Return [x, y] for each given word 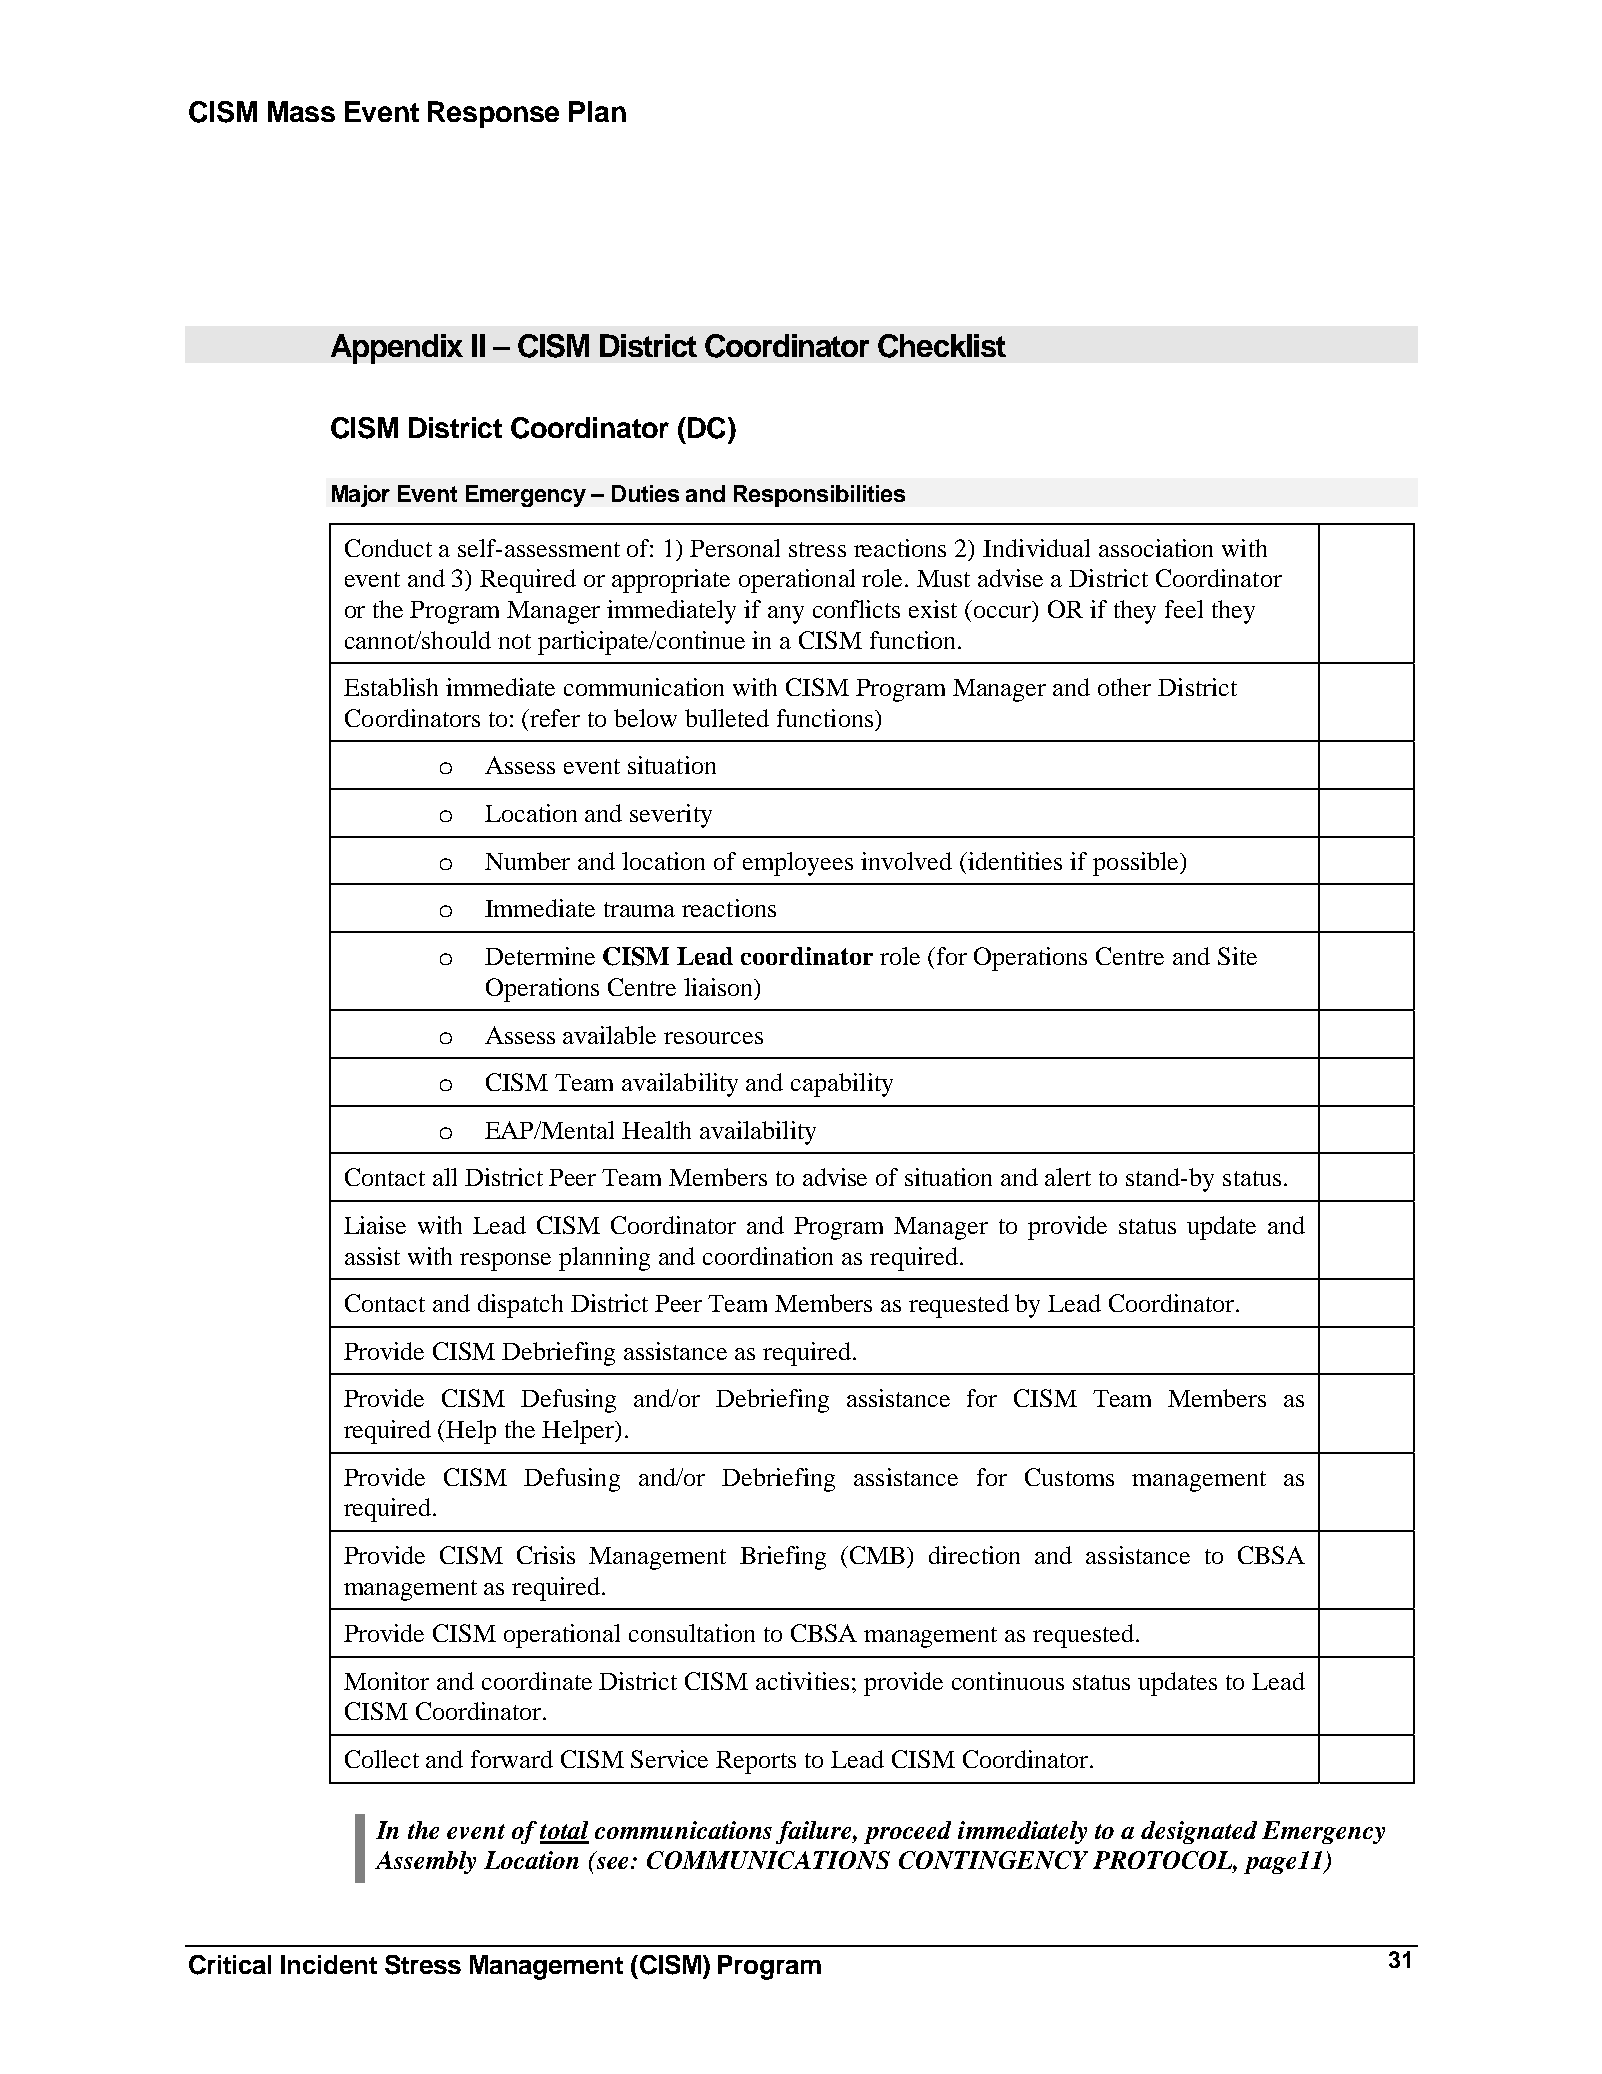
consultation [692, 1633]
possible [1137, 864]
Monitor [386, 1681]
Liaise [375, 1225]
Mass [301, 111]
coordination [768, 1256]
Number [527, 861]
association [1156, 548]
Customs [1069, 1477]
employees [798, 864]
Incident [329, 1964]
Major [361, 496]
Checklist [942, 346]
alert [1068, 1177]
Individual [1036, 548]
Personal [735, 548]
